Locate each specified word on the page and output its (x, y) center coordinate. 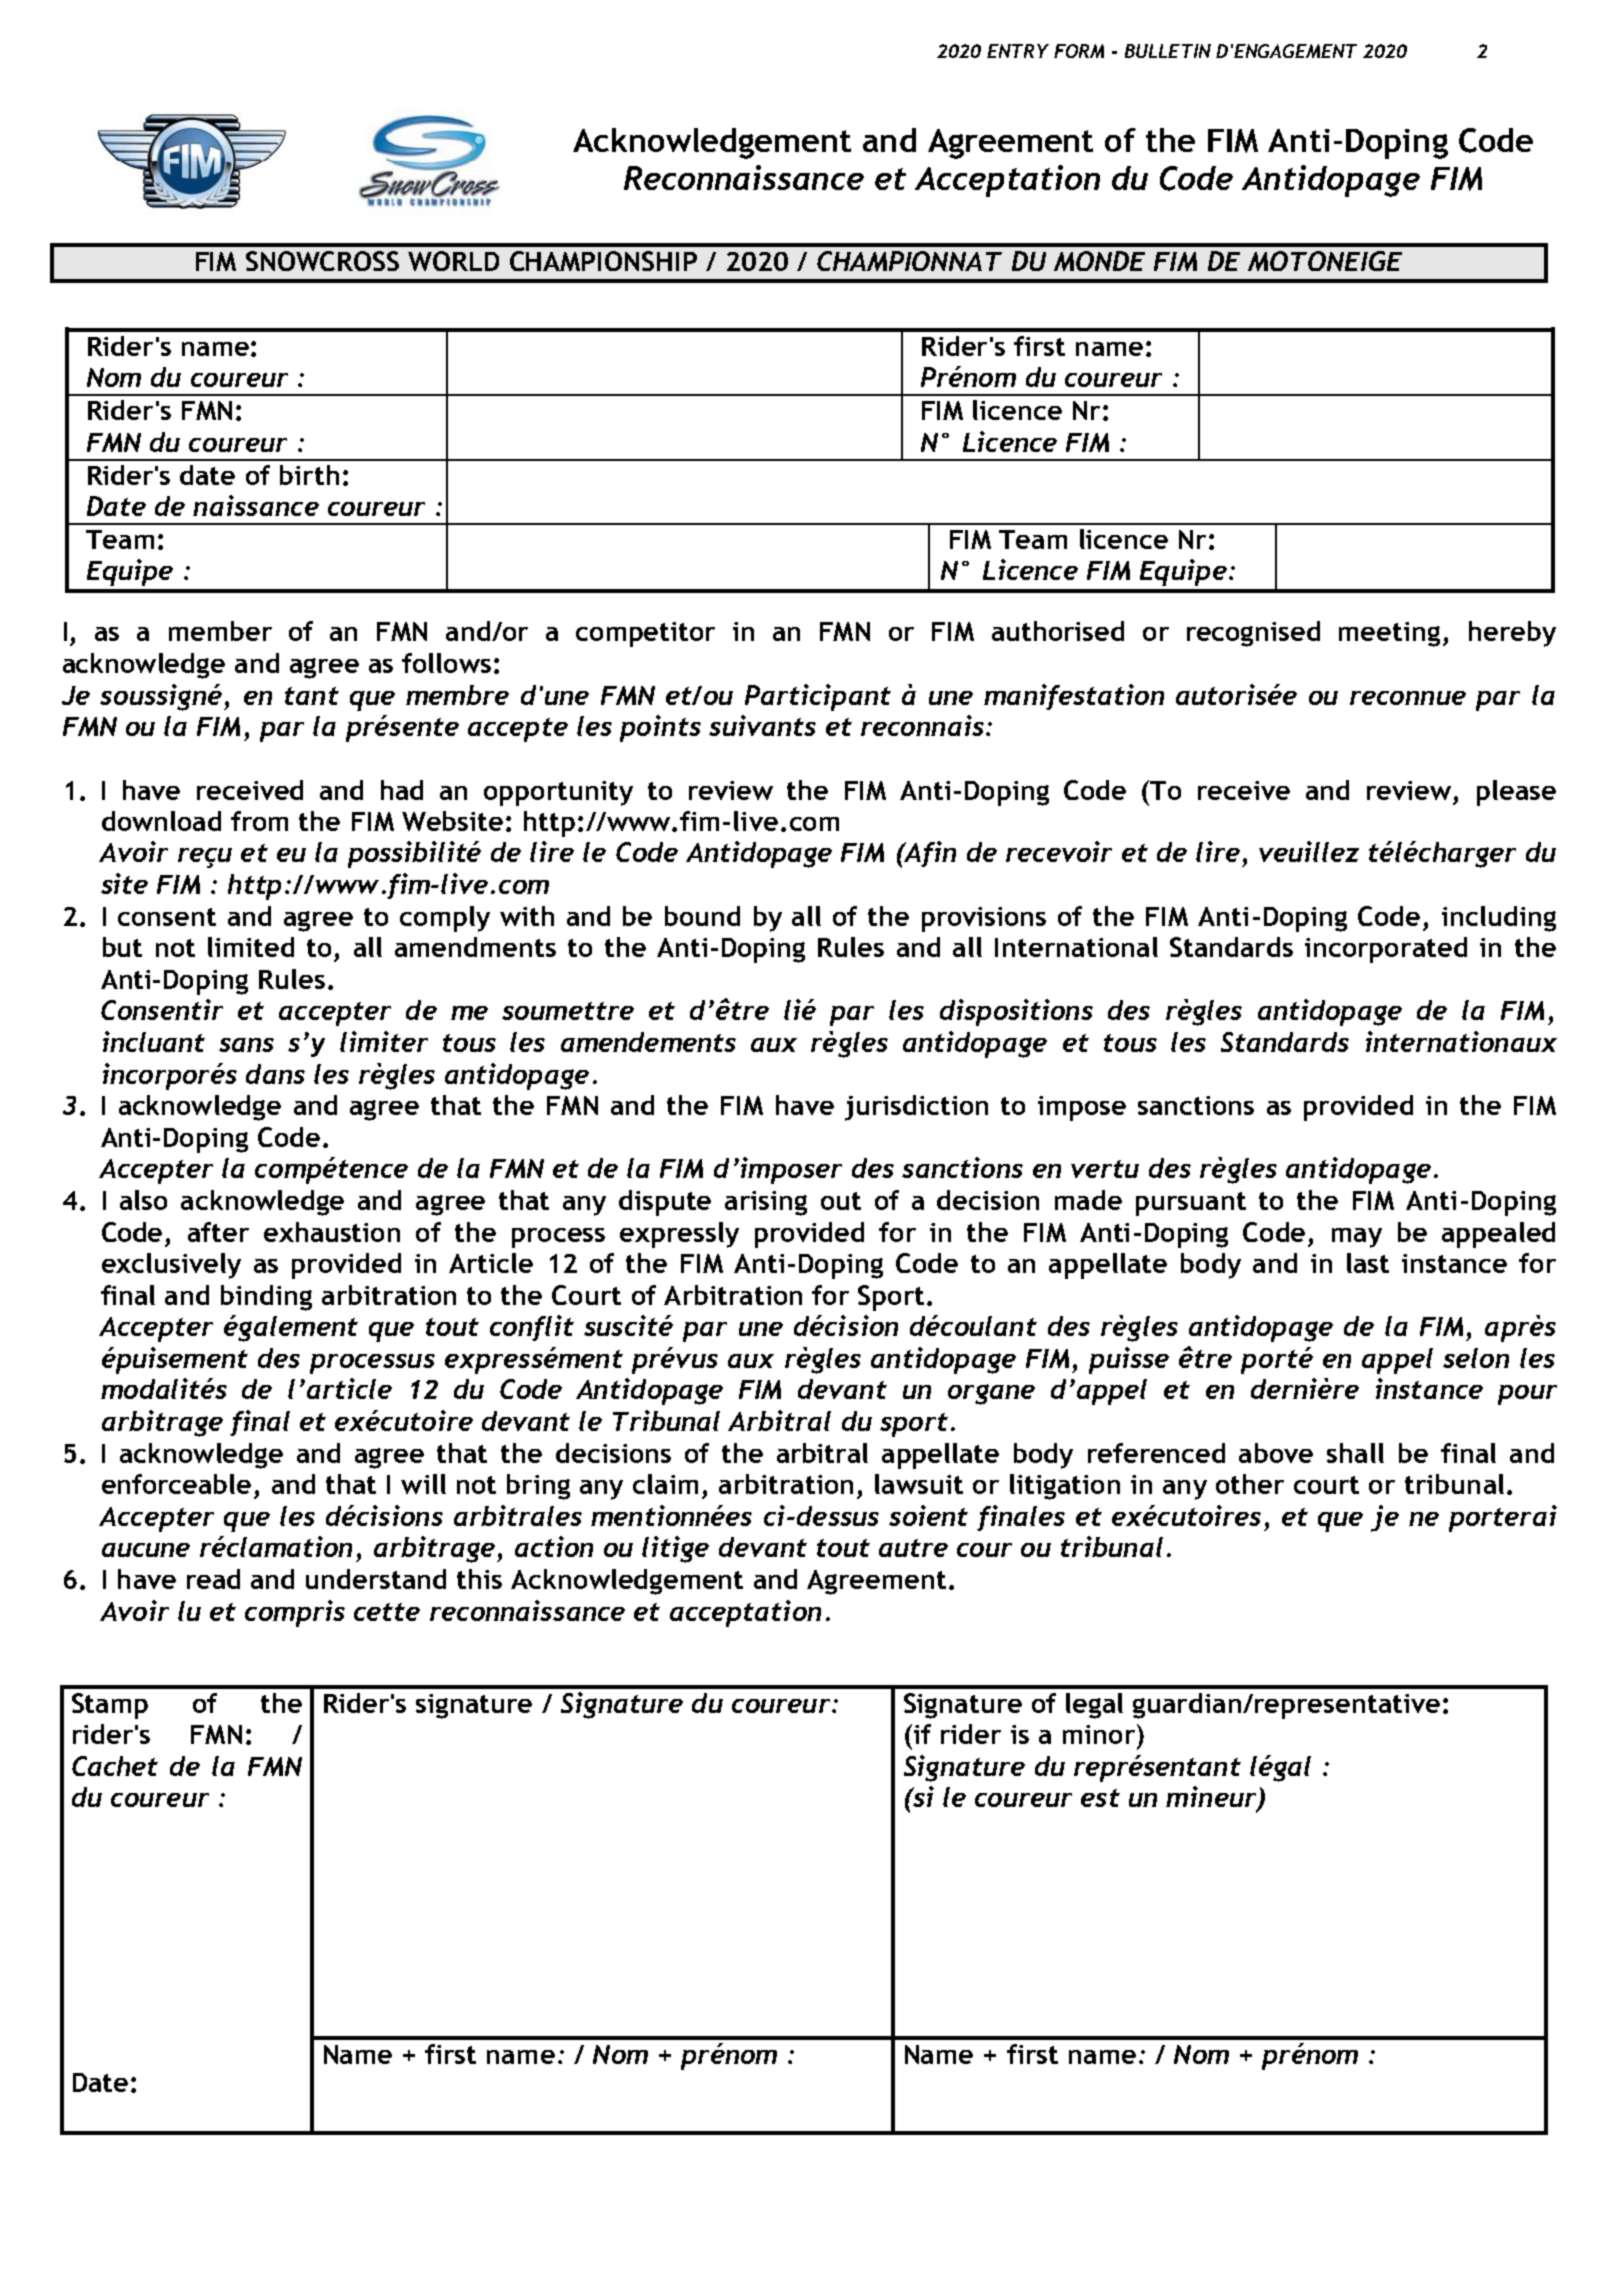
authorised (1058, 631)
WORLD (453, 261)
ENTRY (1018, 51)
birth (309, 475)
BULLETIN (1168, 51)
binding (266, 1298)
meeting (1391, 634)
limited (251, 947)
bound (702, 916)
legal (1094, 1706)
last (1368, 1263)
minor (1099, 1734)
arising (766, 1203)
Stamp (110, 1706)
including (1499, 919)
